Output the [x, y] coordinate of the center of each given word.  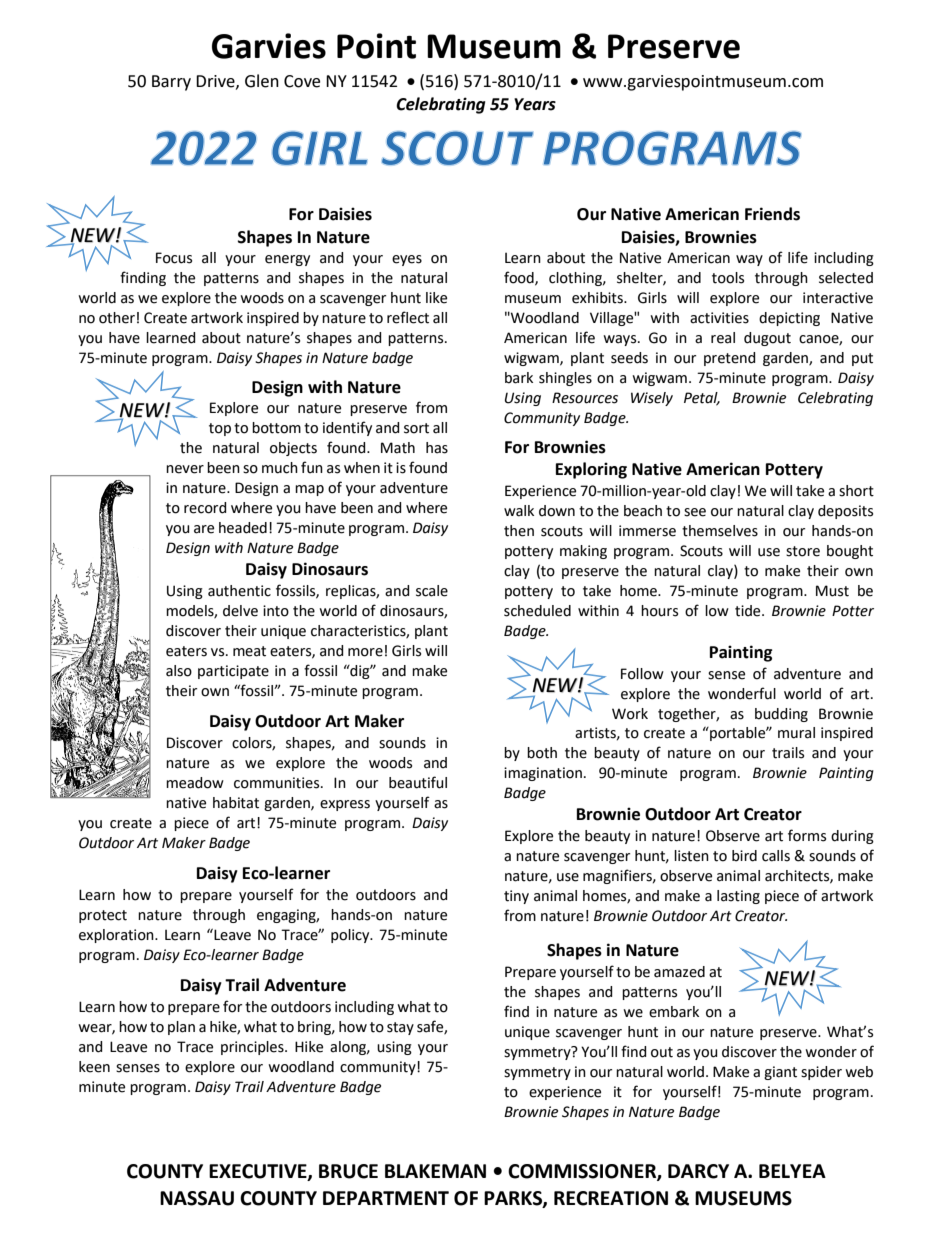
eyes [407, 260]
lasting [738, 897]
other [117, 318]
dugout [767, 339]
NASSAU [197, 1198]
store [803, 551]
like [436, 298]
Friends [772, 214]
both [542, 753]
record [205, 508]
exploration [117, 936]
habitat [236, 803]
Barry [171, 83]
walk [519, 511]
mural [796, 733]
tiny [516, 897]
